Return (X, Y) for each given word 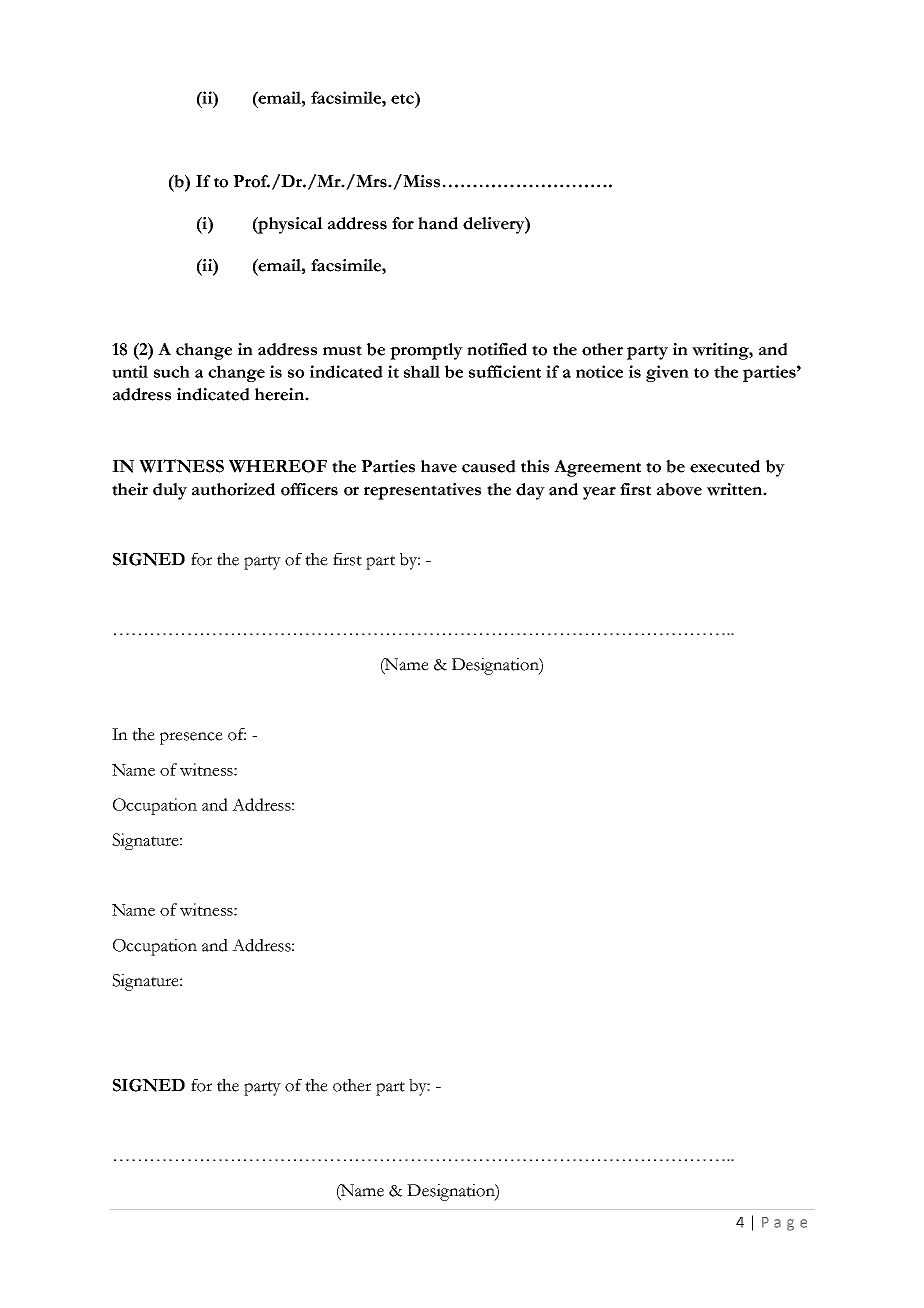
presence (191, 738)
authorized (233, 489)
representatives (422, 491)
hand (438, 223)
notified (497, 349)
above (679, 489)
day (530, 491)
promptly (426, 351)
